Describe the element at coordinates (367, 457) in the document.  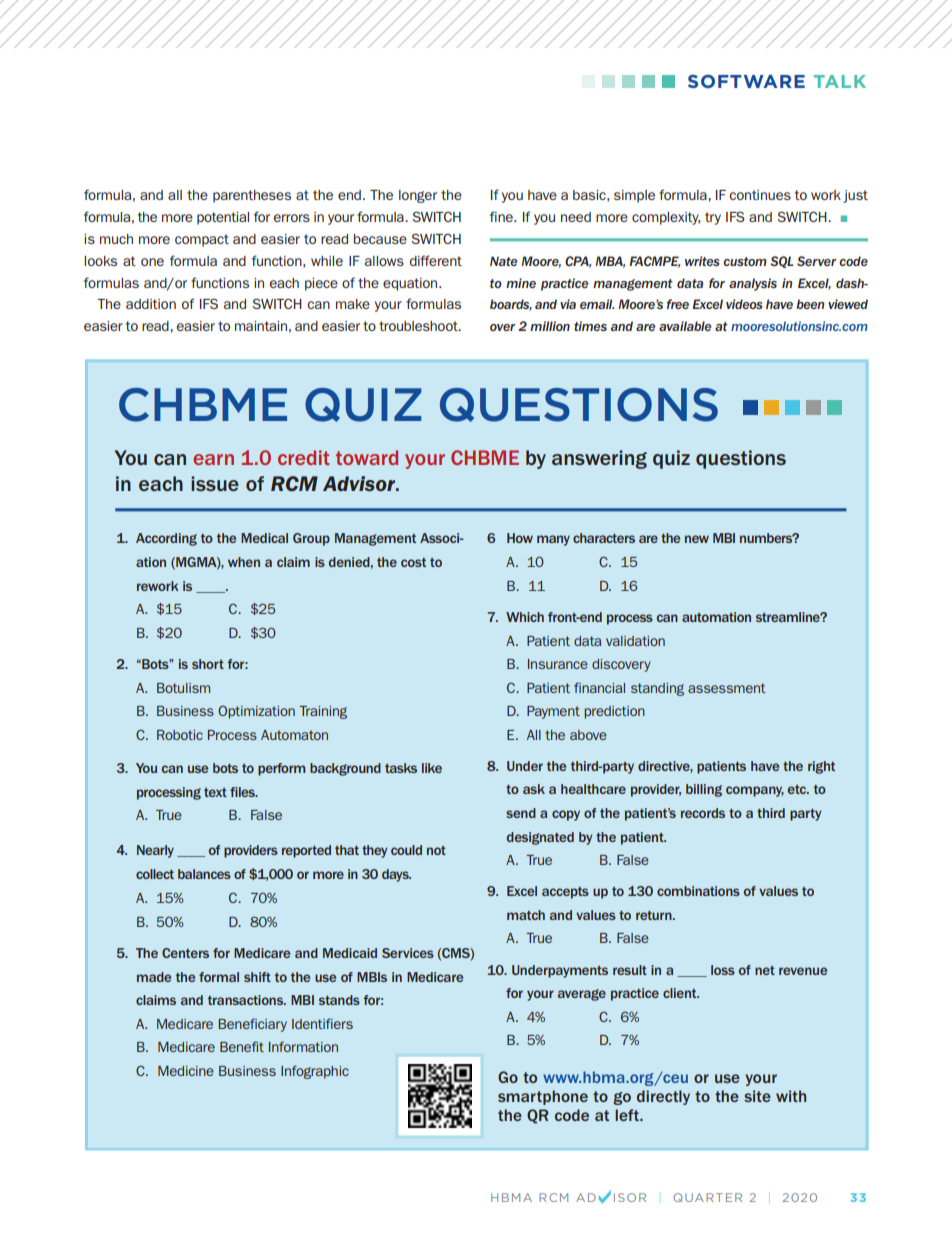
I see `toward` at that location.
